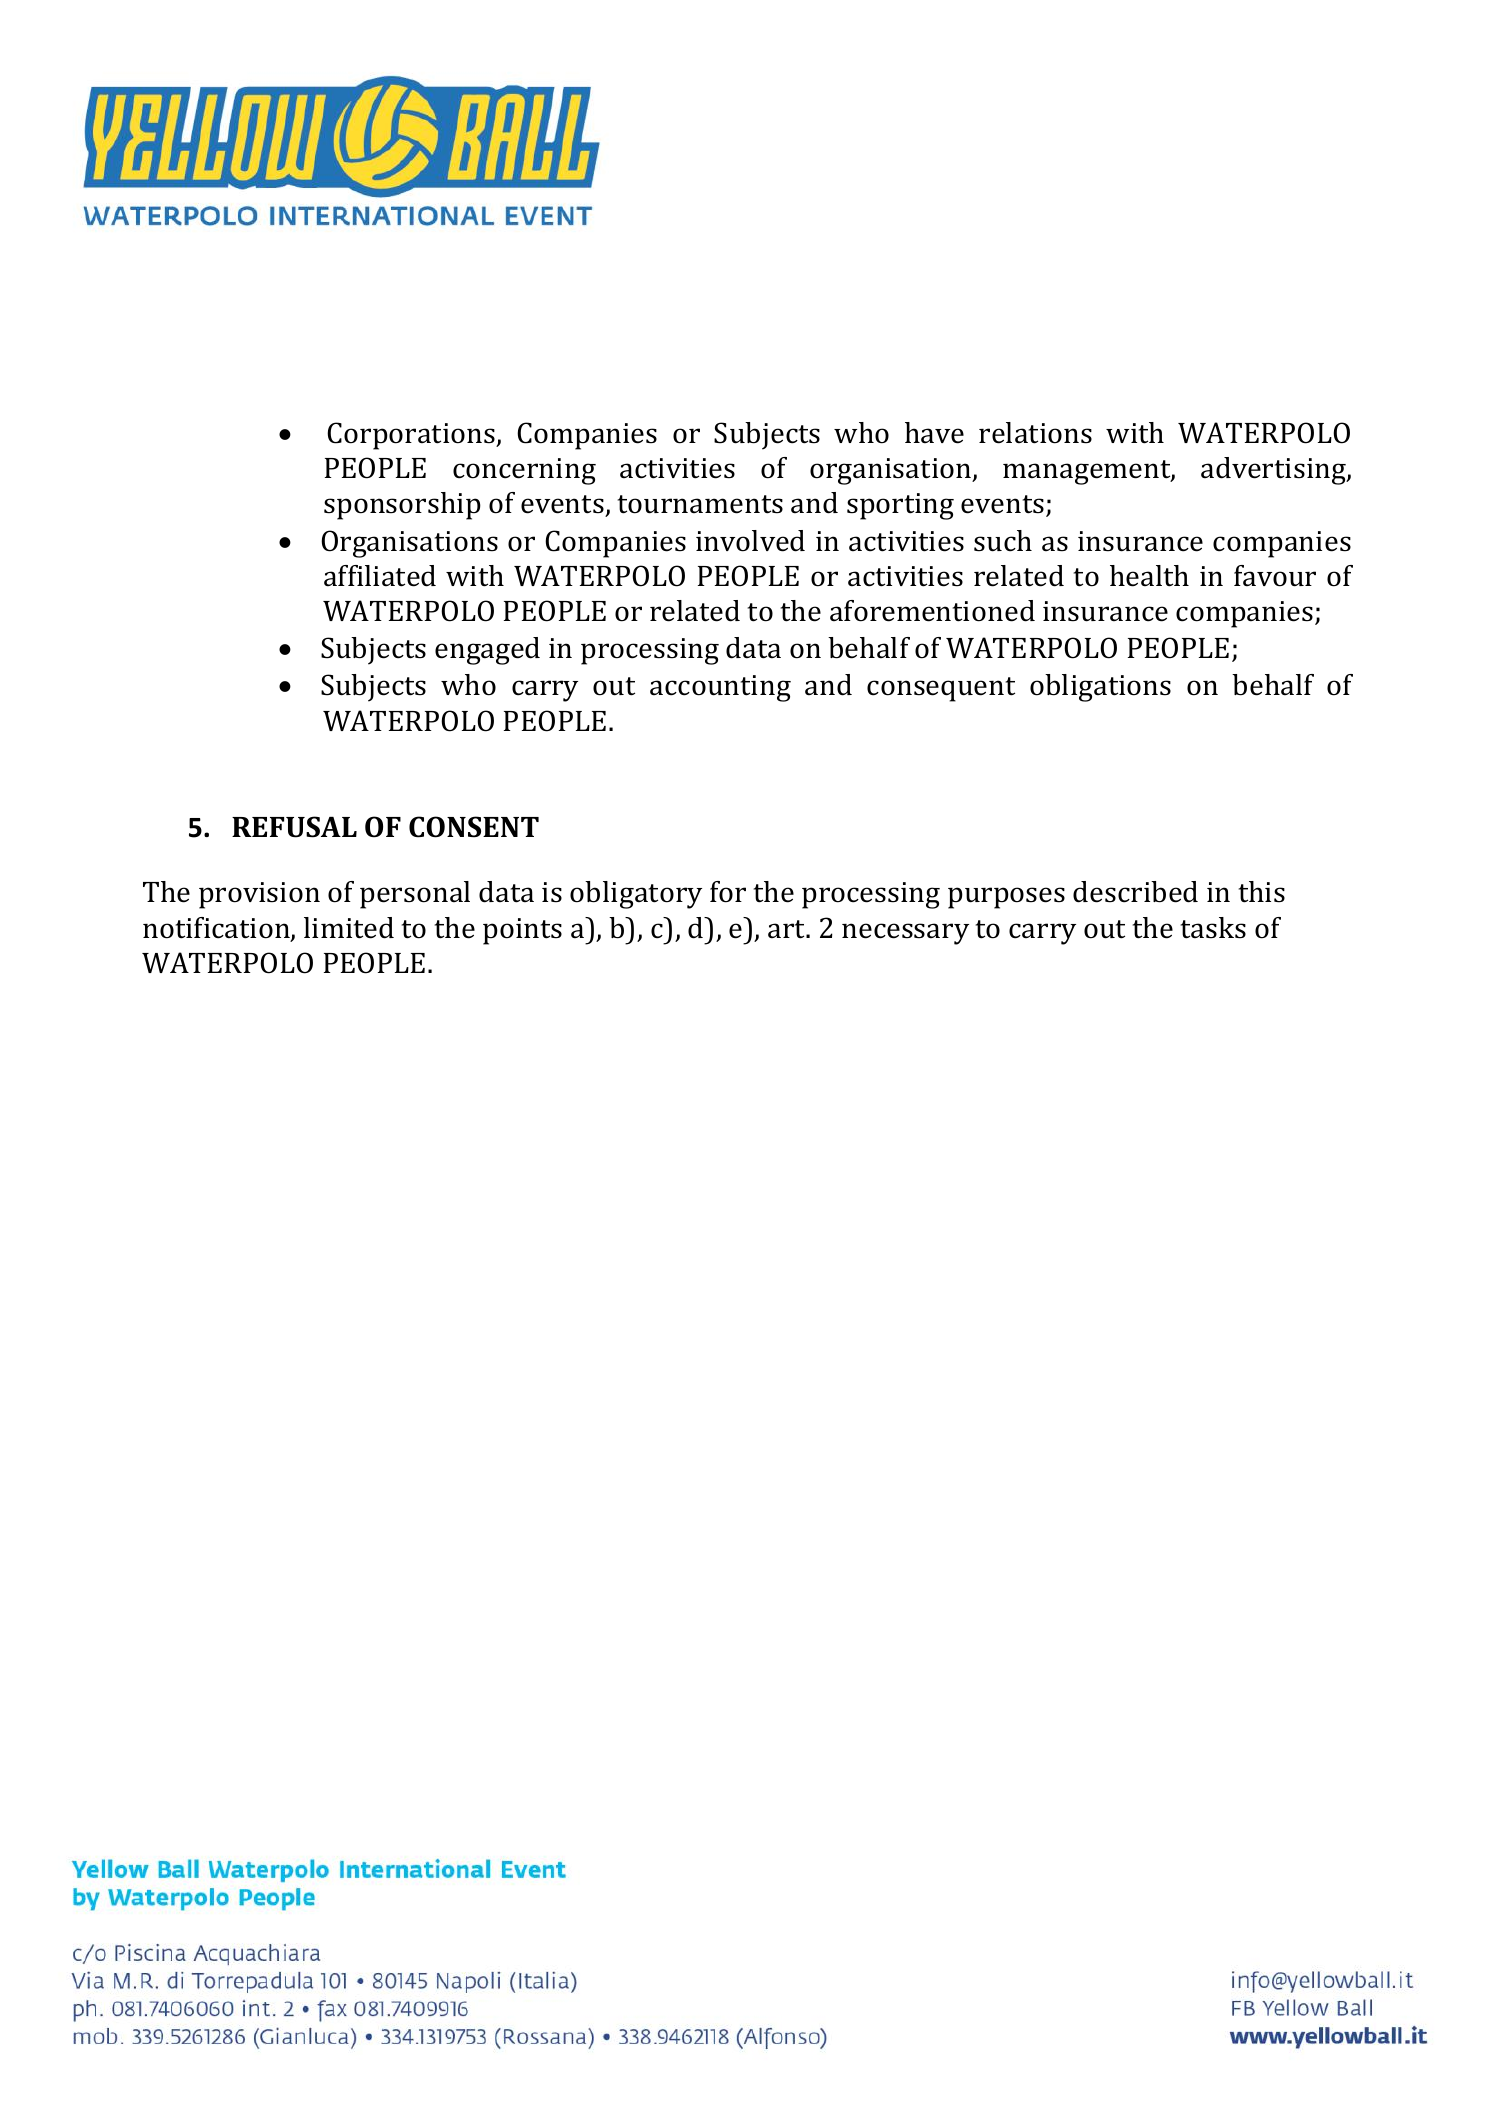  Describe the element at coordinates (636, 895) in the document. I see `obligatory` at that location.
